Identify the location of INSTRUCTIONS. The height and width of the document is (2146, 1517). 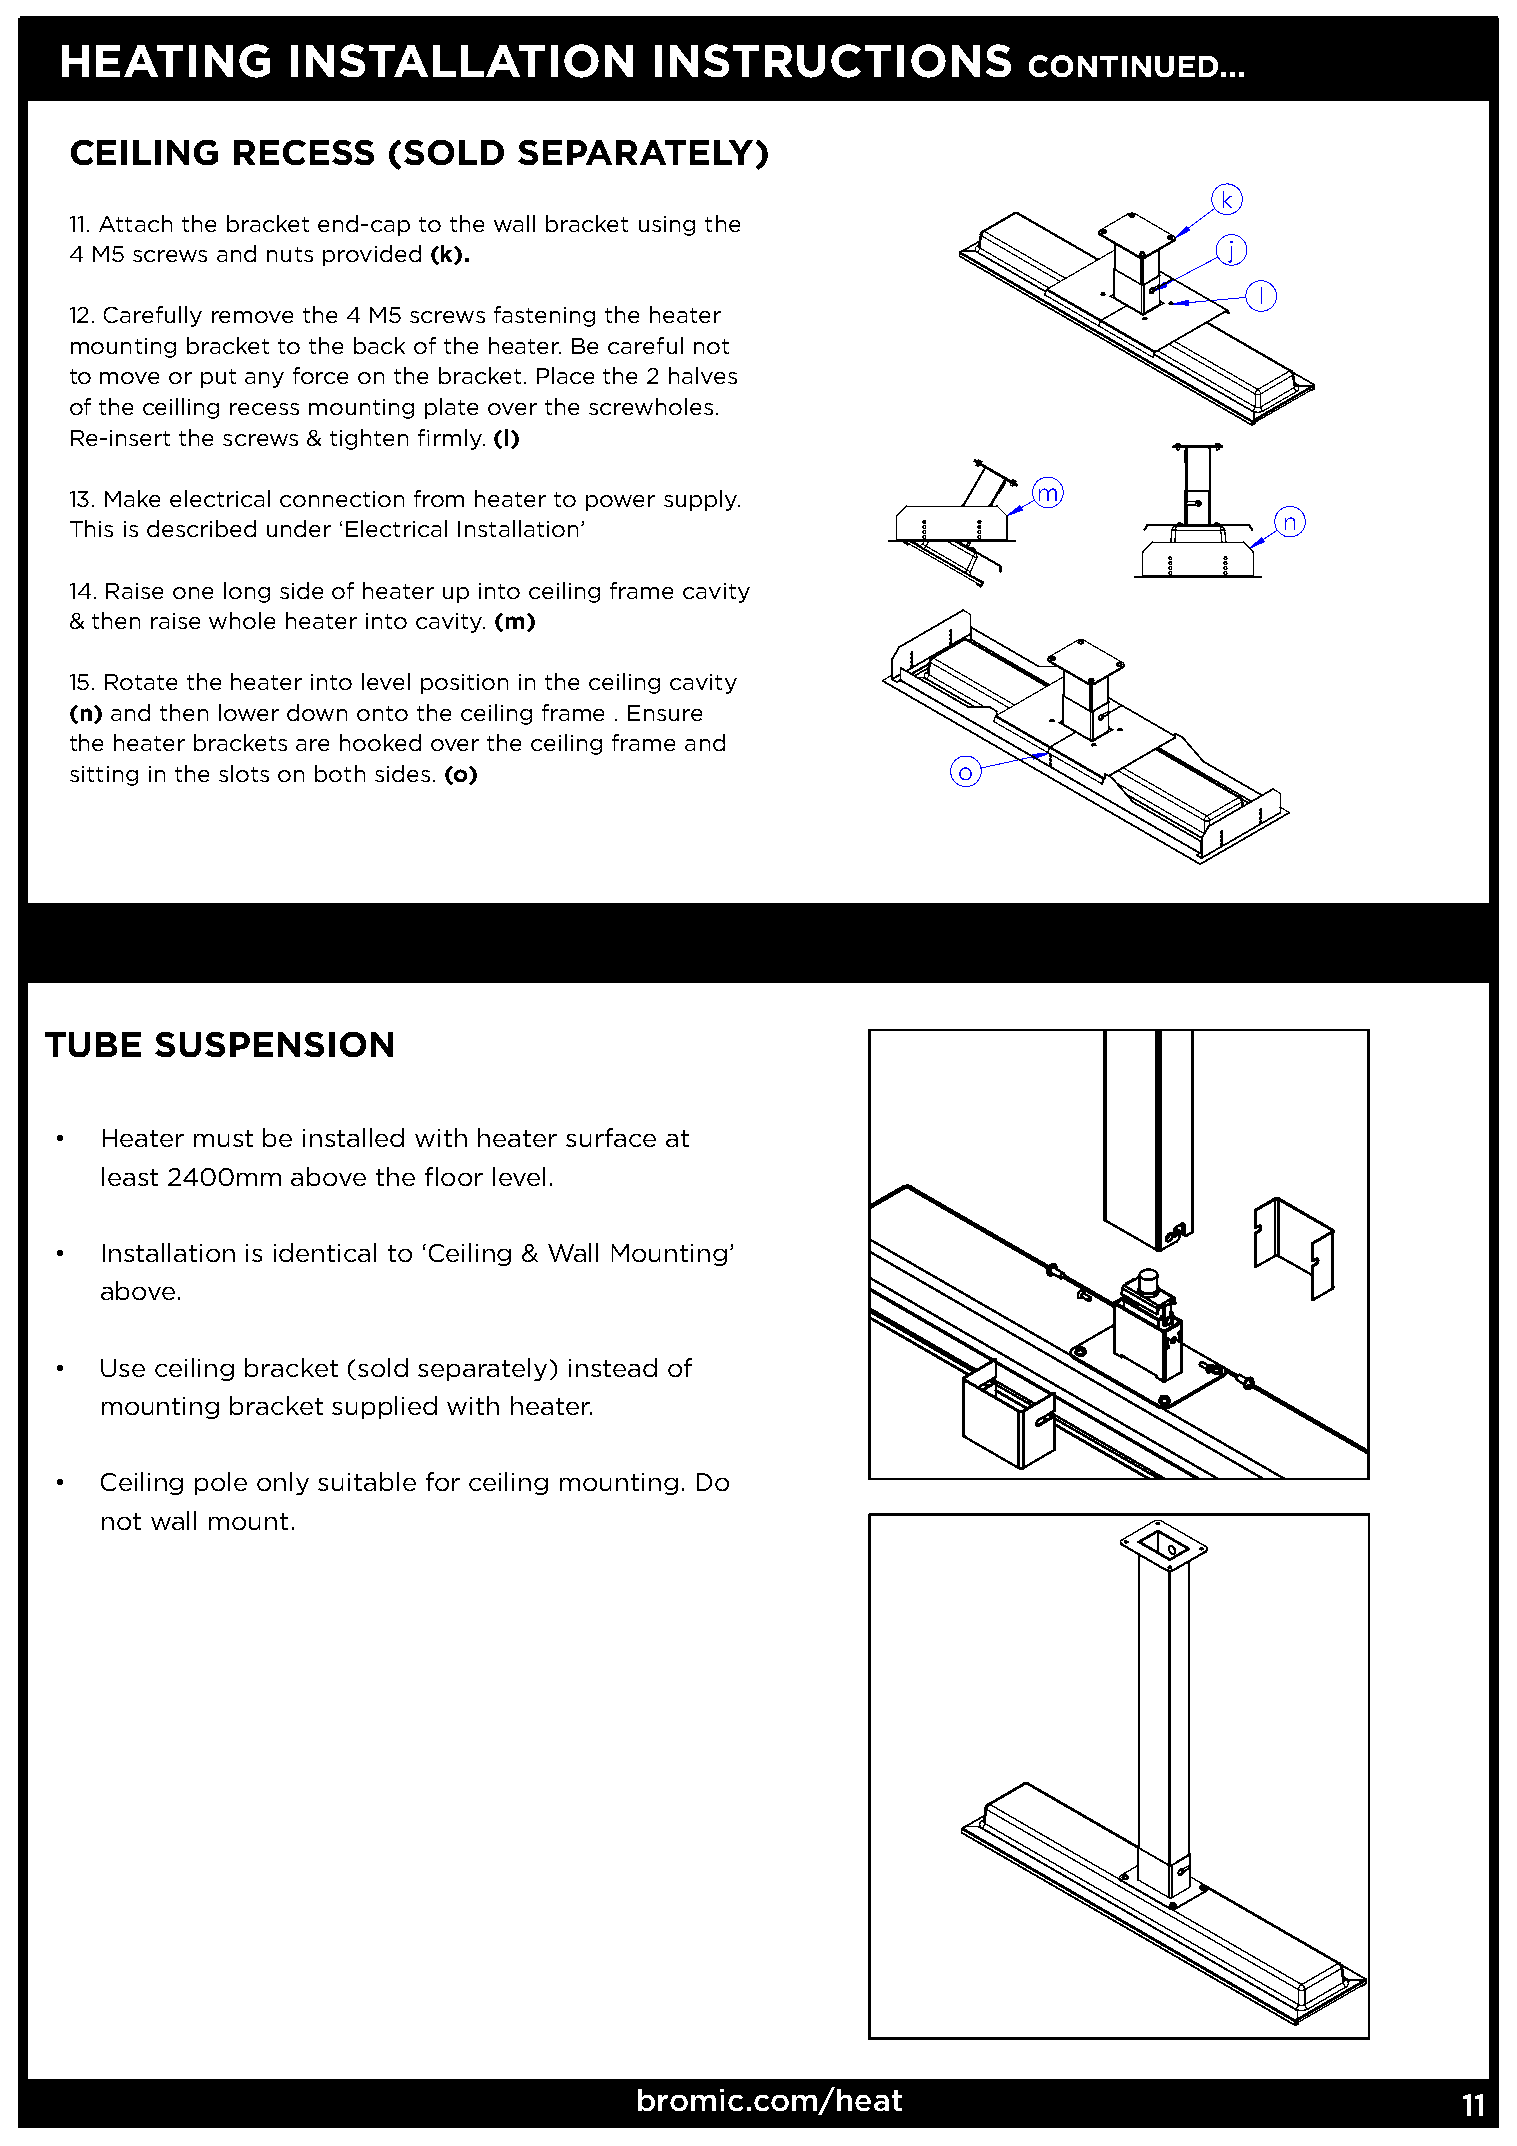
(833, 61).
